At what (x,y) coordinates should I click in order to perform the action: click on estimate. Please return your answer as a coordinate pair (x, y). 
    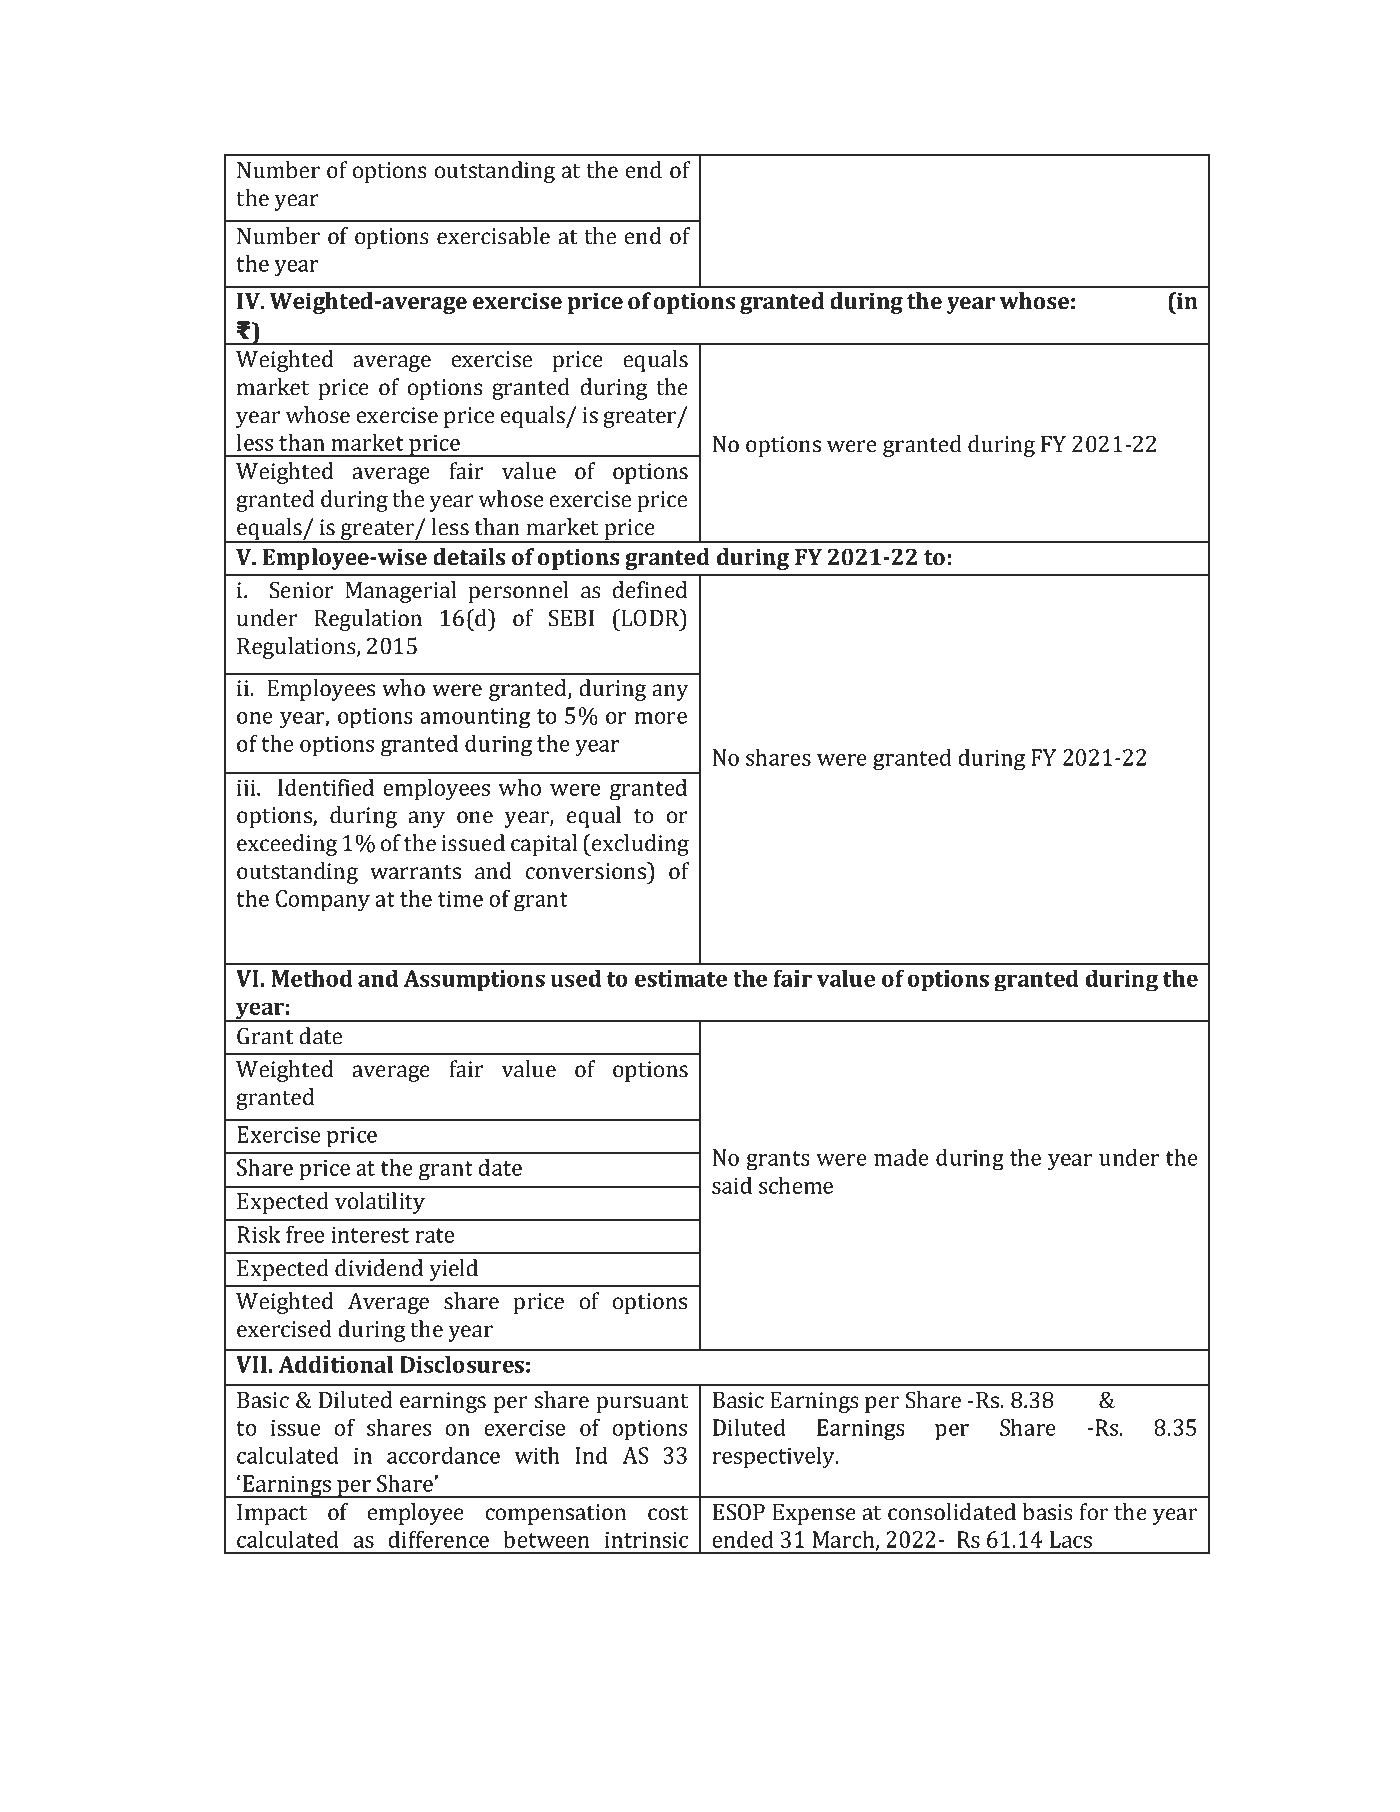
    Looking at the image, I should click on (681, 978).
